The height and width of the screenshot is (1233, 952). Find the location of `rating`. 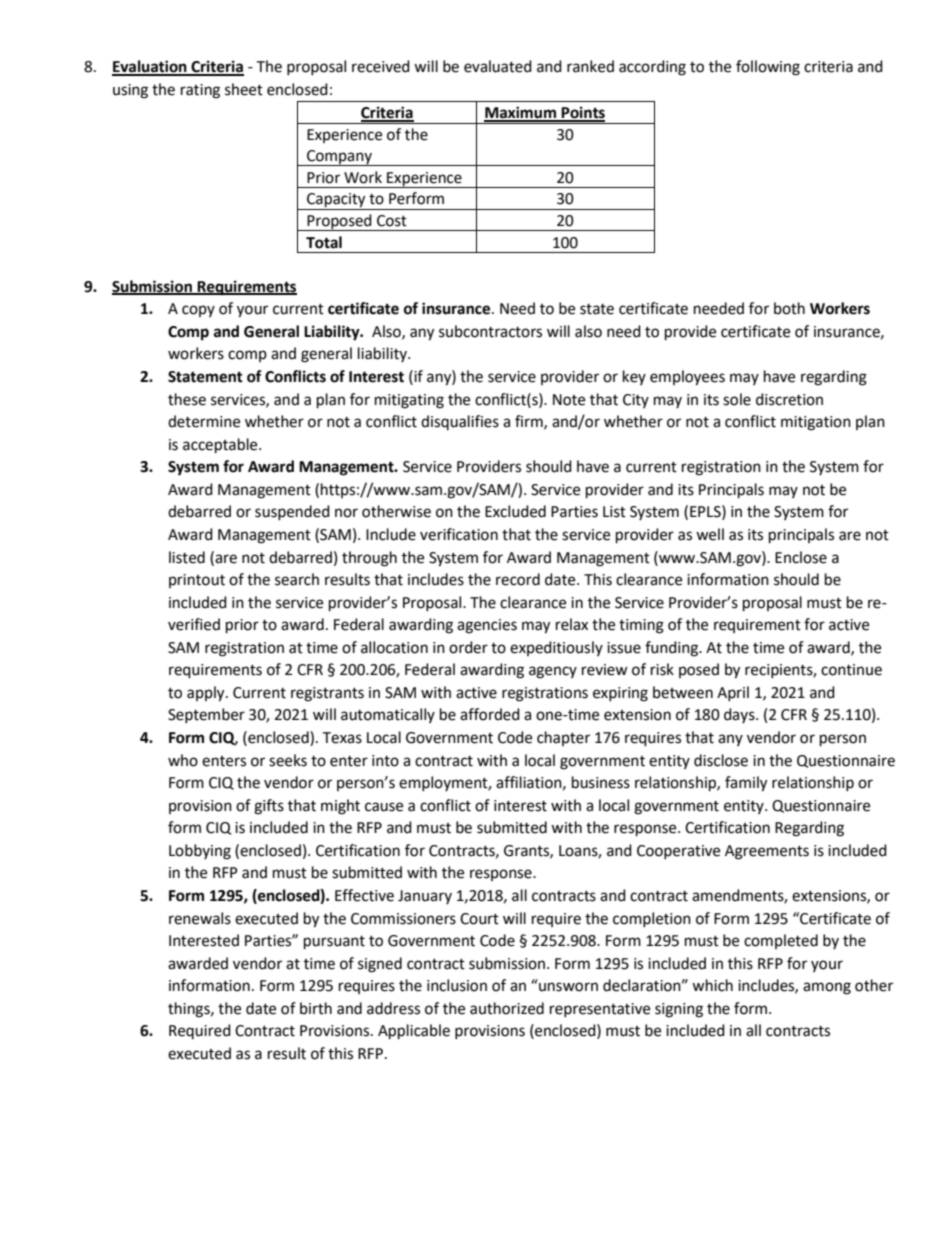

rating is located at coordinates (200, 91).
